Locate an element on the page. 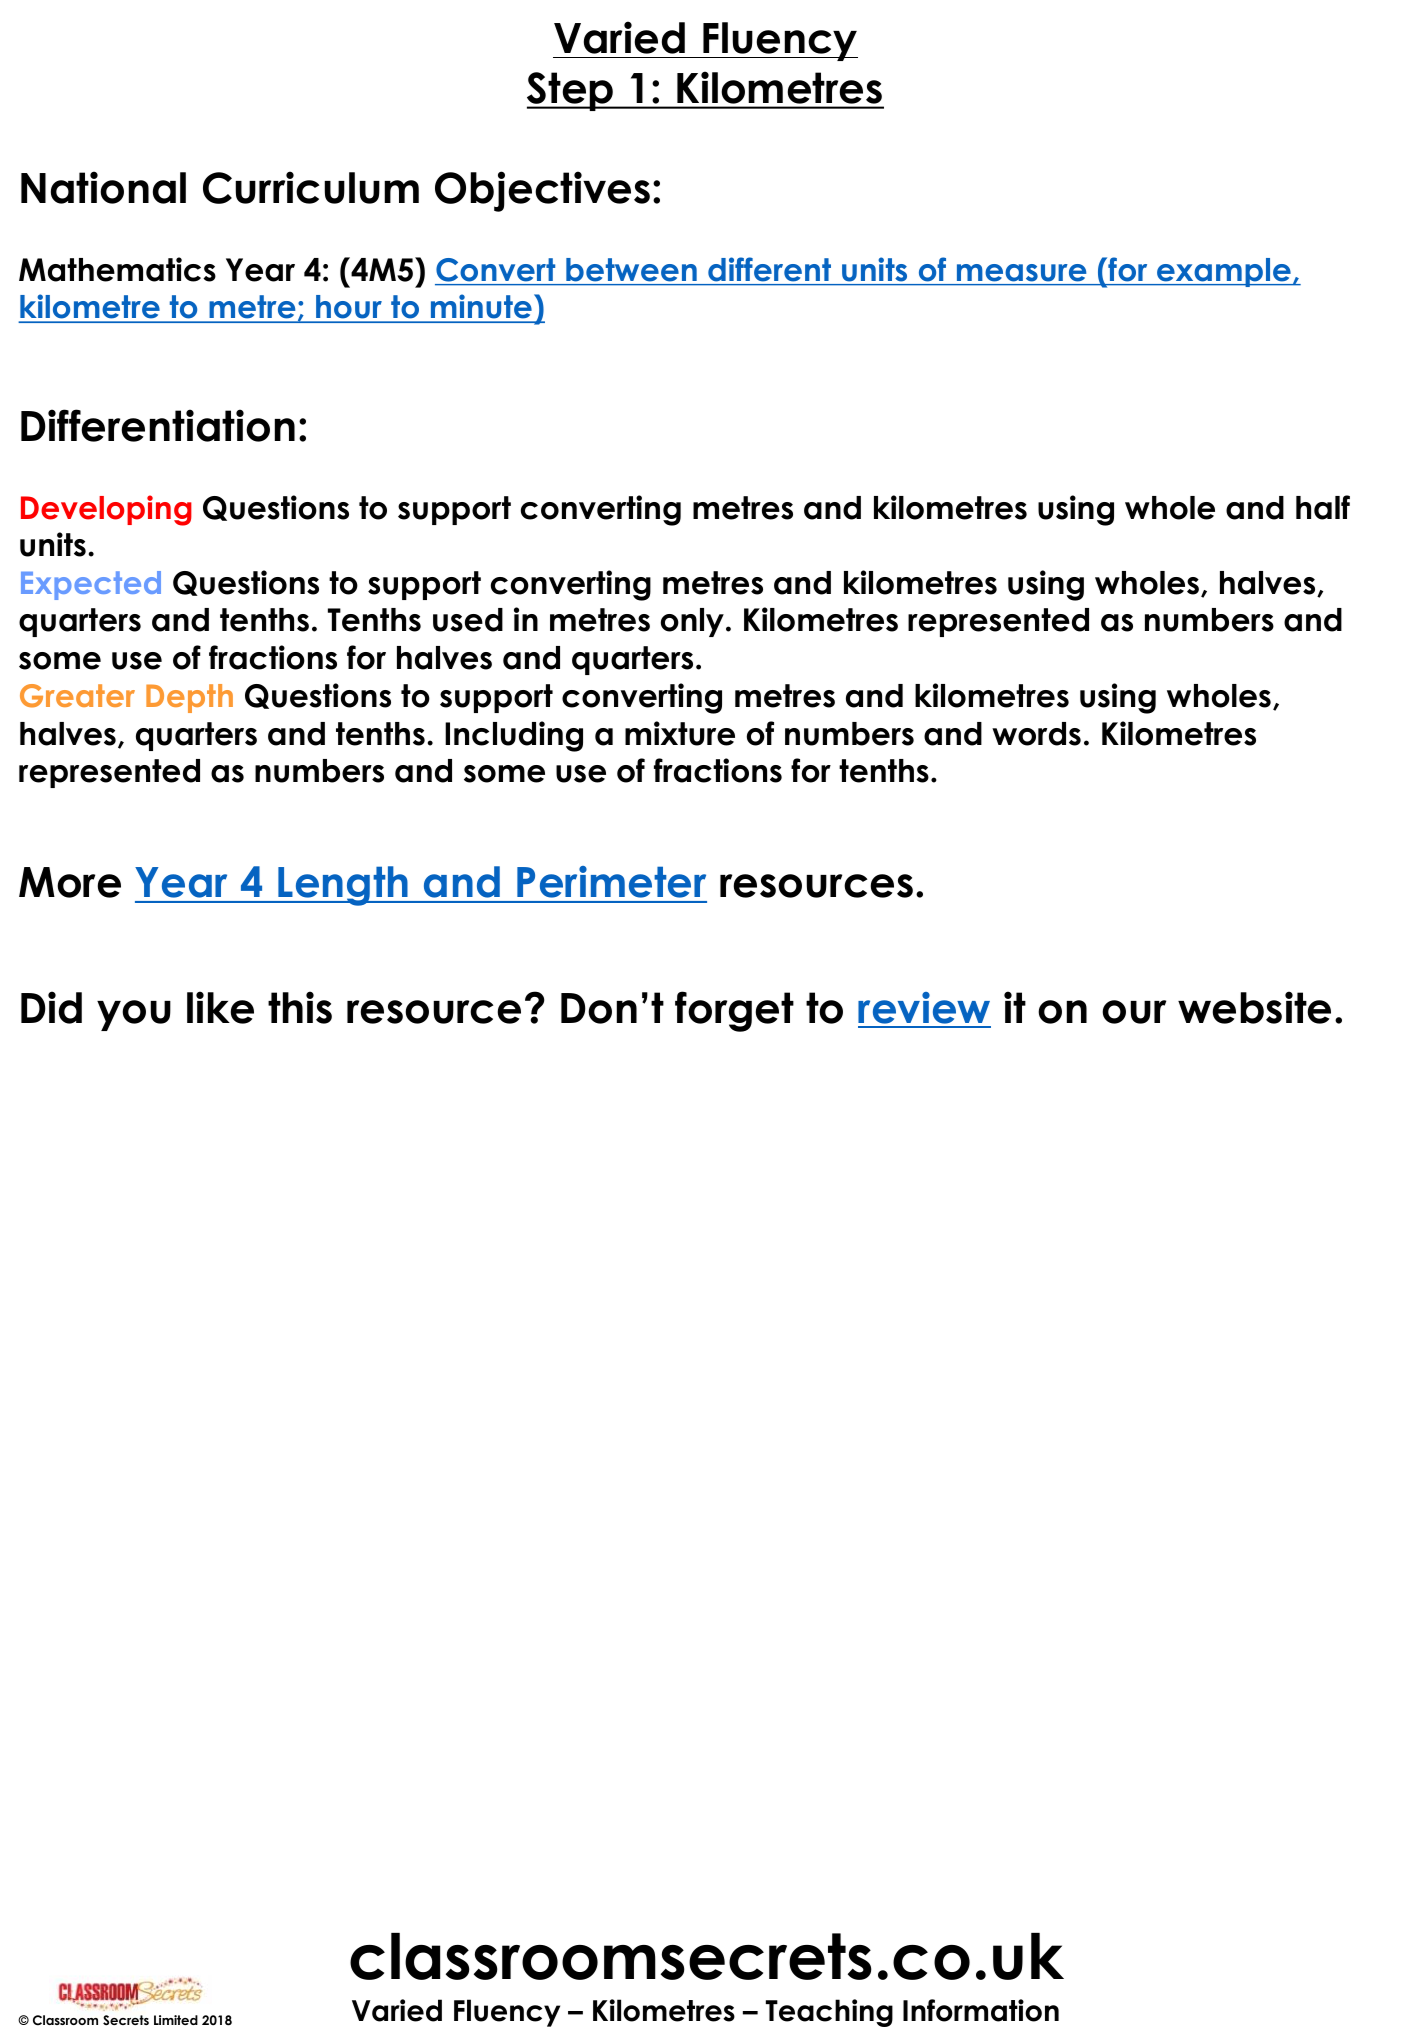 Image resolution: width=1411 pixels, height=2038 pixels. you is located at coordinates (134, 1015).
